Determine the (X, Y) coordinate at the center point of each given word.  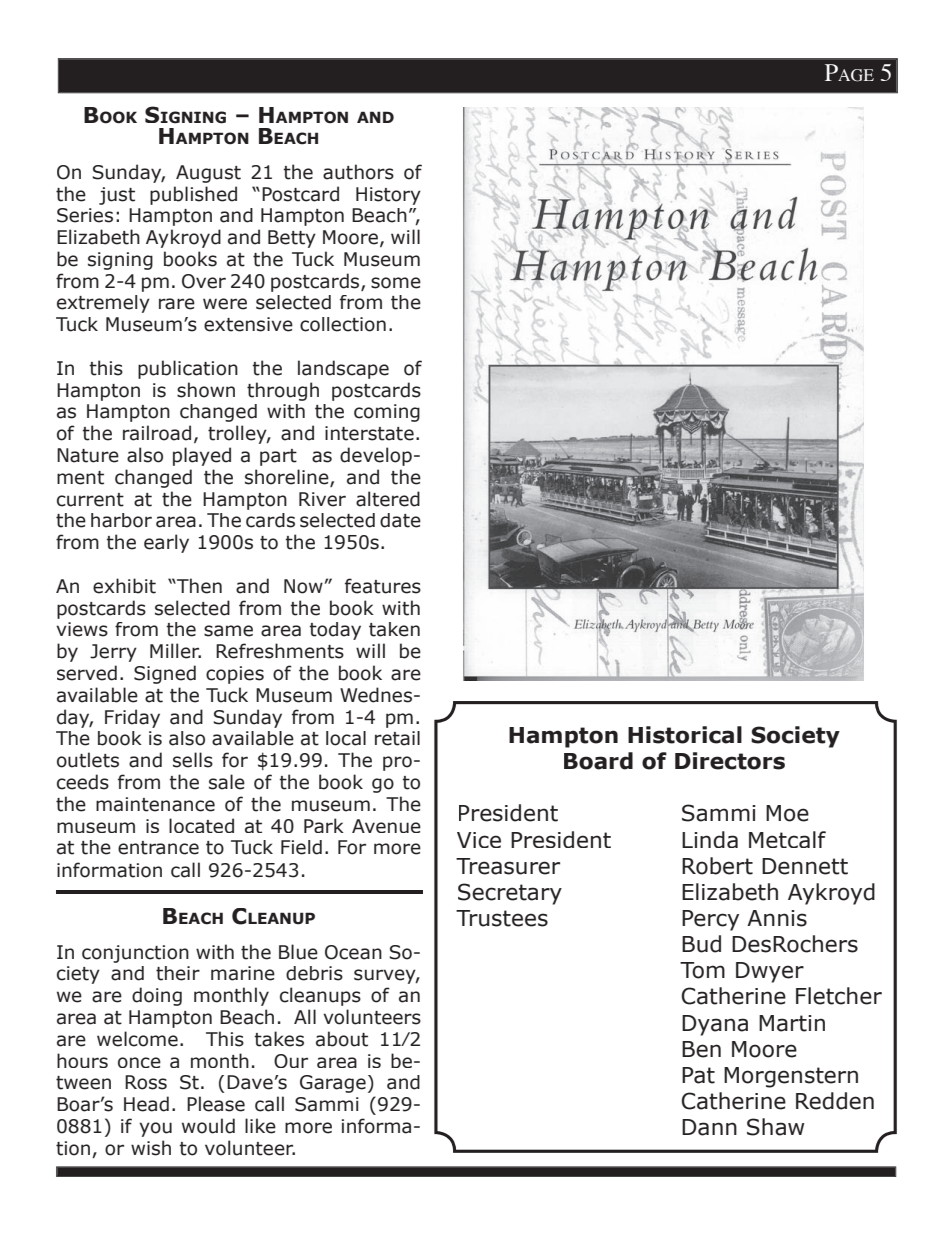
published (193, 195)
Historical (685, 735)
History (388, 196)
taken (394, 629)
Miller (175, 651)
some (396, 283)
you (155, 1129)
